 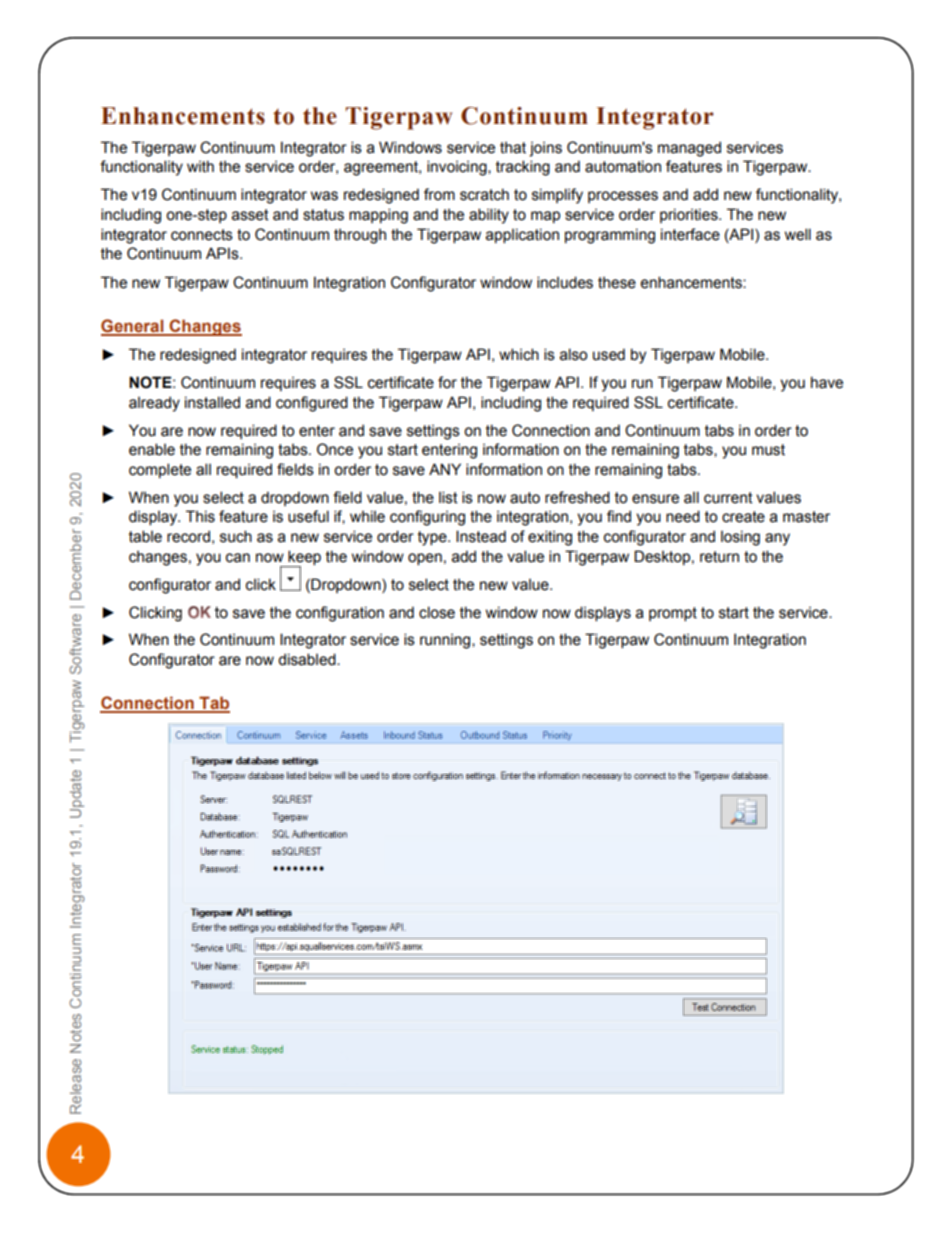 I want to click on also, so click(x=573, y=354).
